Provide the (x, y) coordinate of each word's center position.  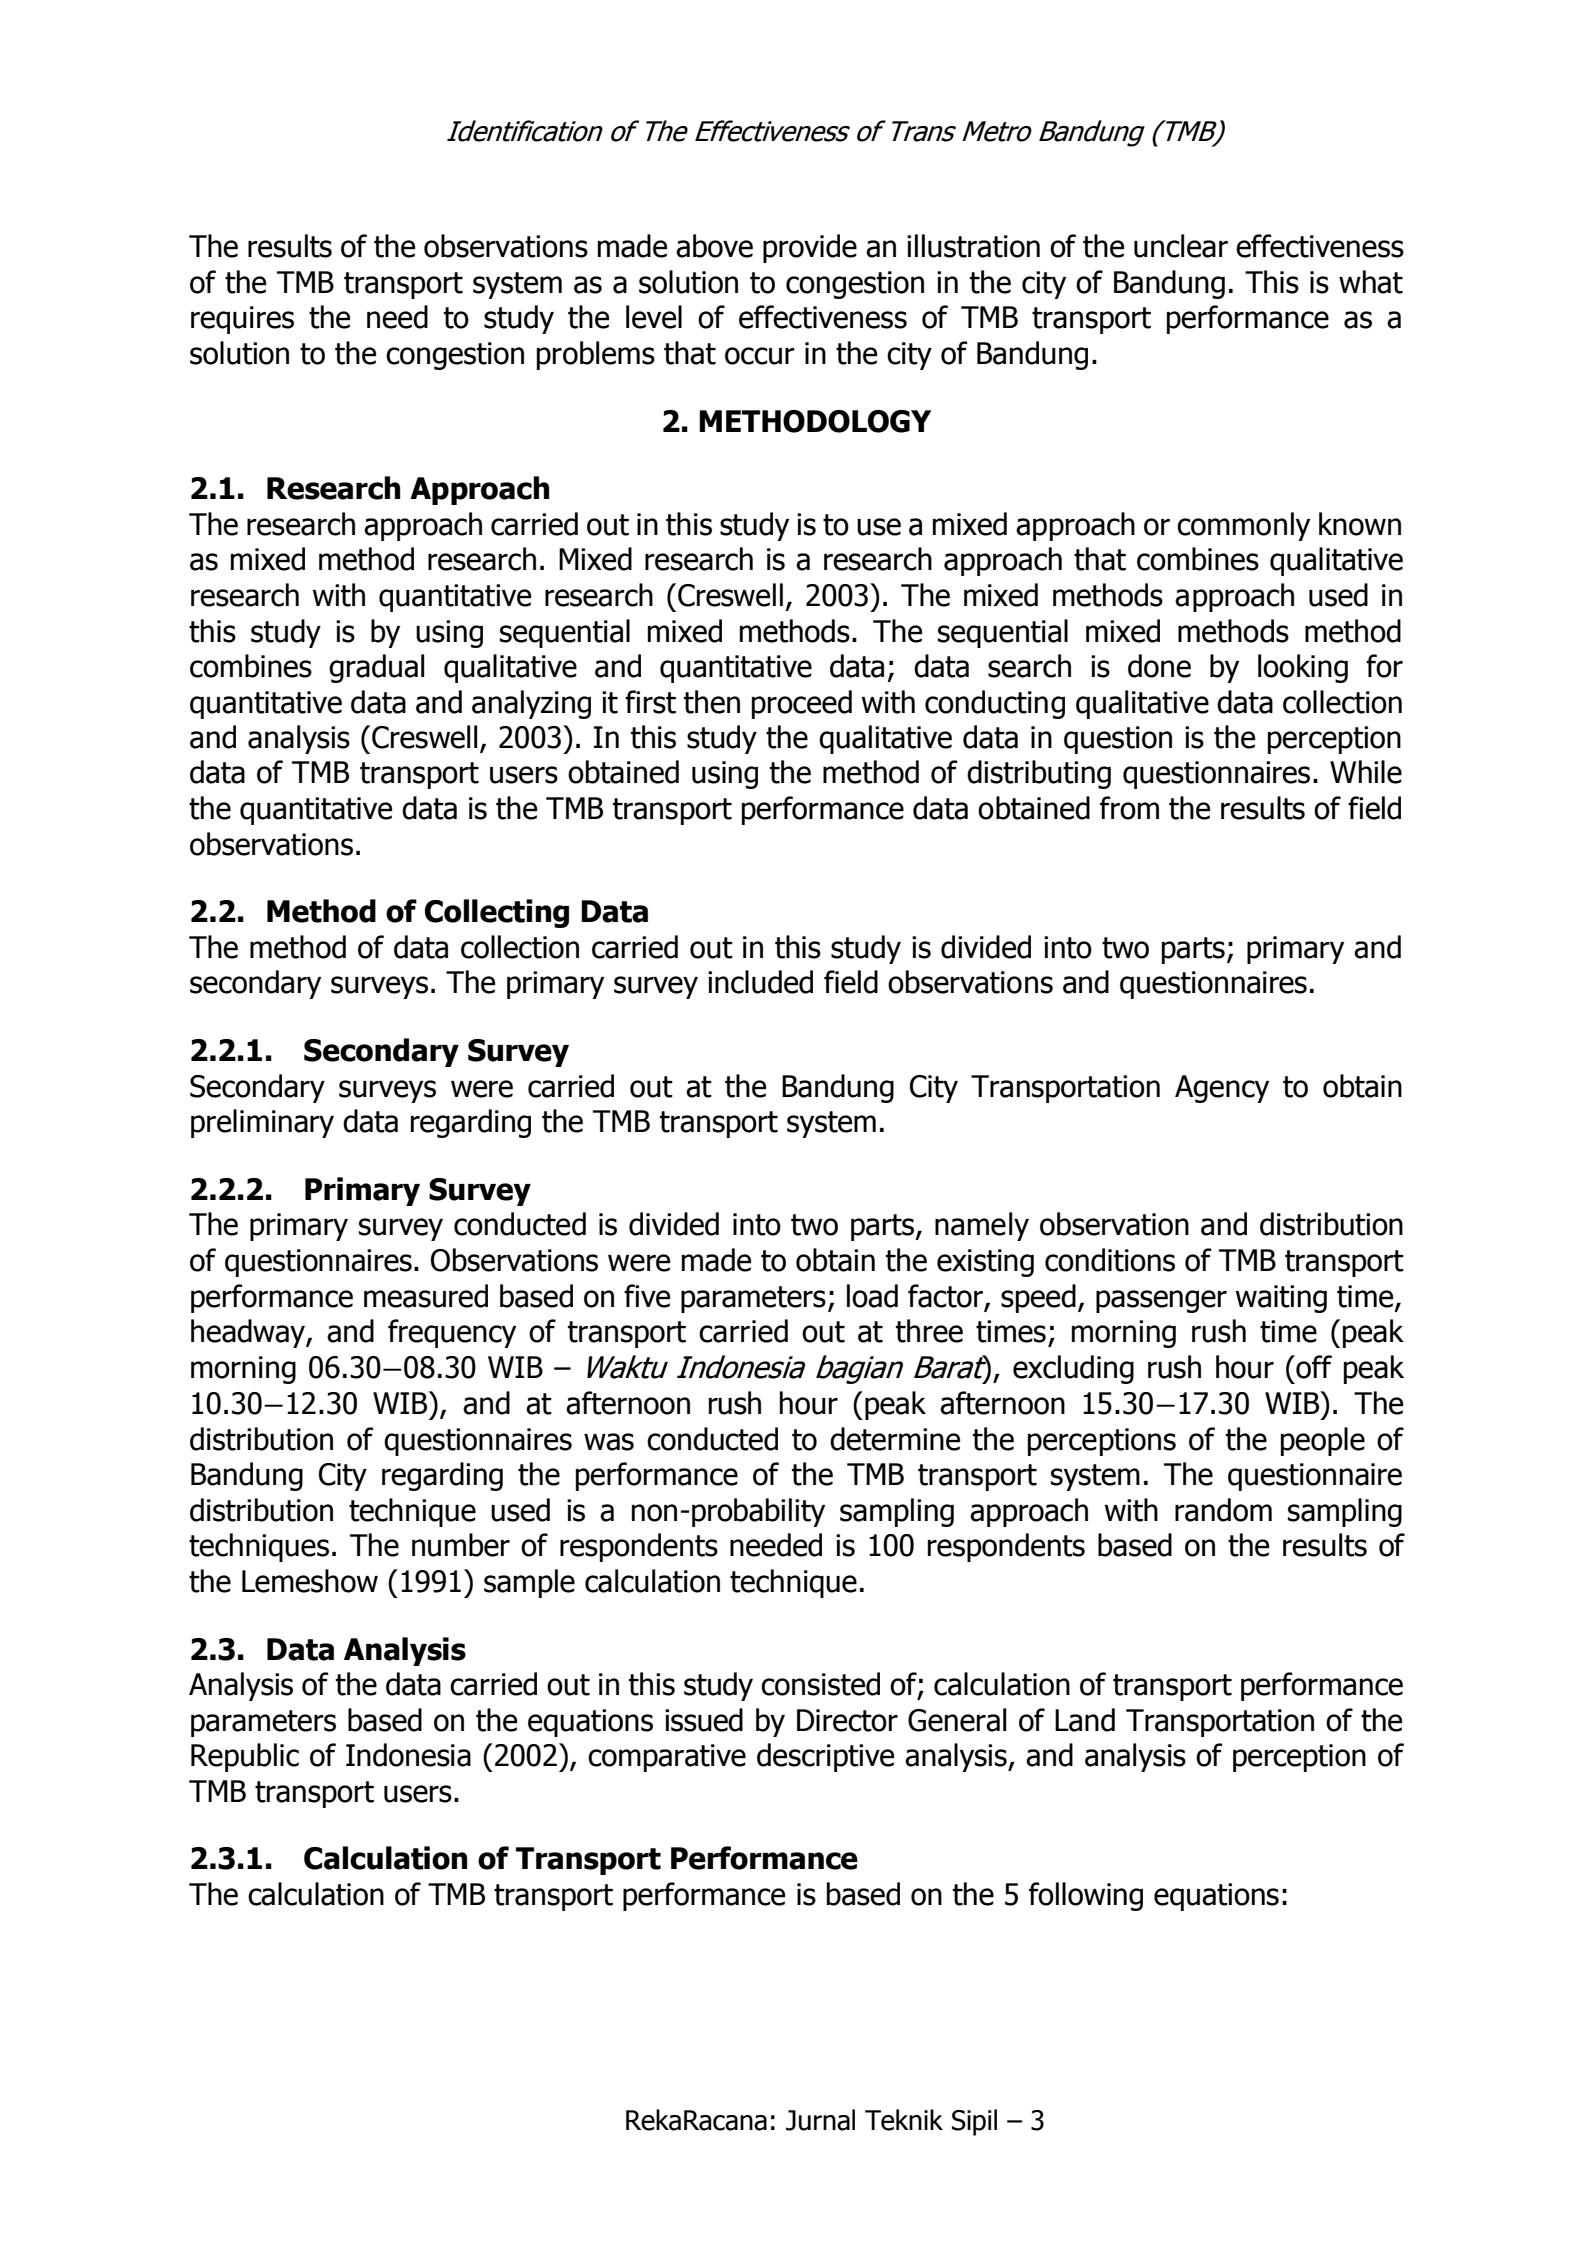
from (1129, 808)
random (1223, 1510)
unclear (1181, 246)
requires (242, 320)
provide (810, 248)
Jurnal (820, 2120)
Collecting (497, 913)
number (461, 1545)
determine (895, 1439)
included (760, 982)
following (1086, 1896)
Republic (245, 1757)
